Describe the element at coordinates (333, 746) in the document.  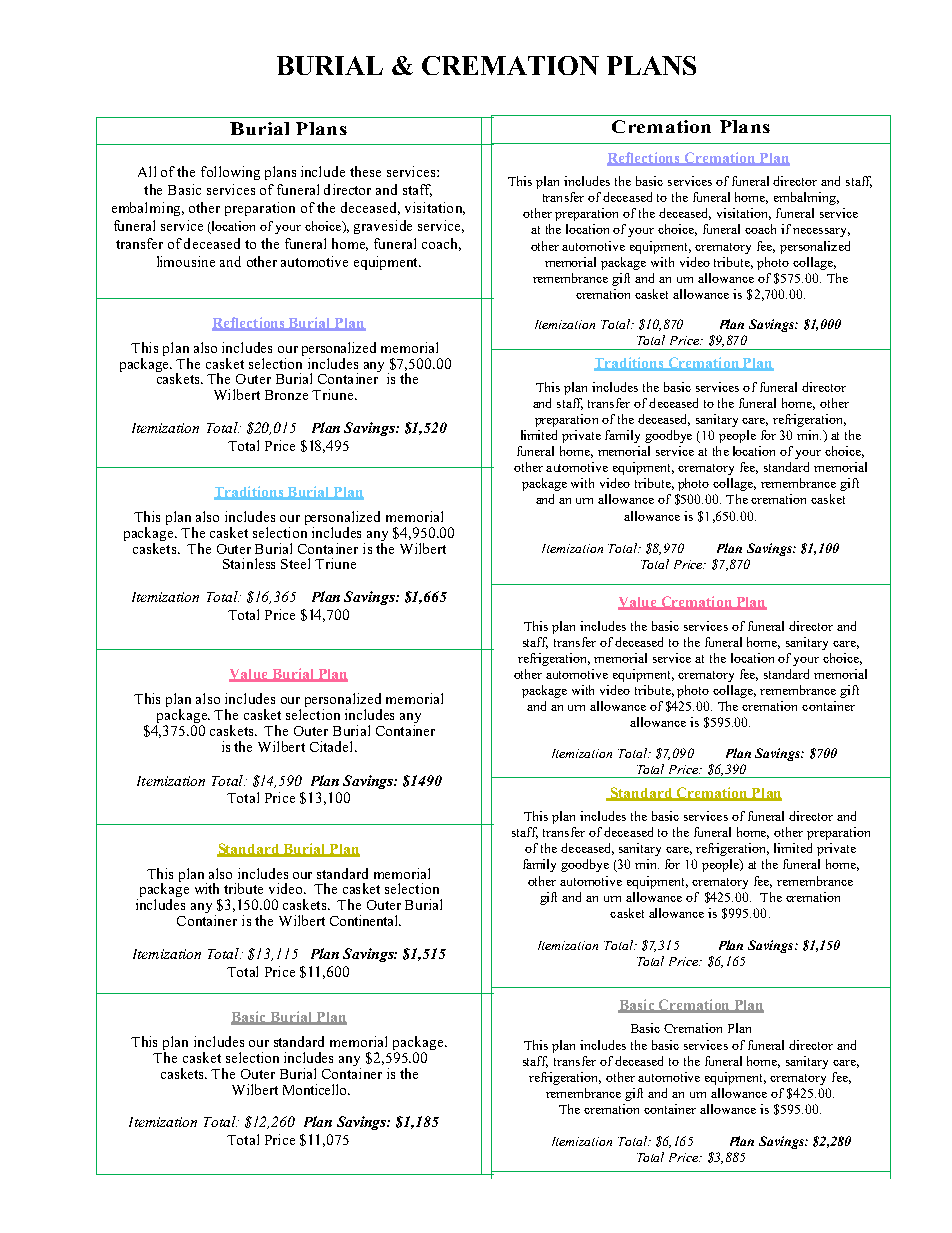
I see `Citadel` at that location.
